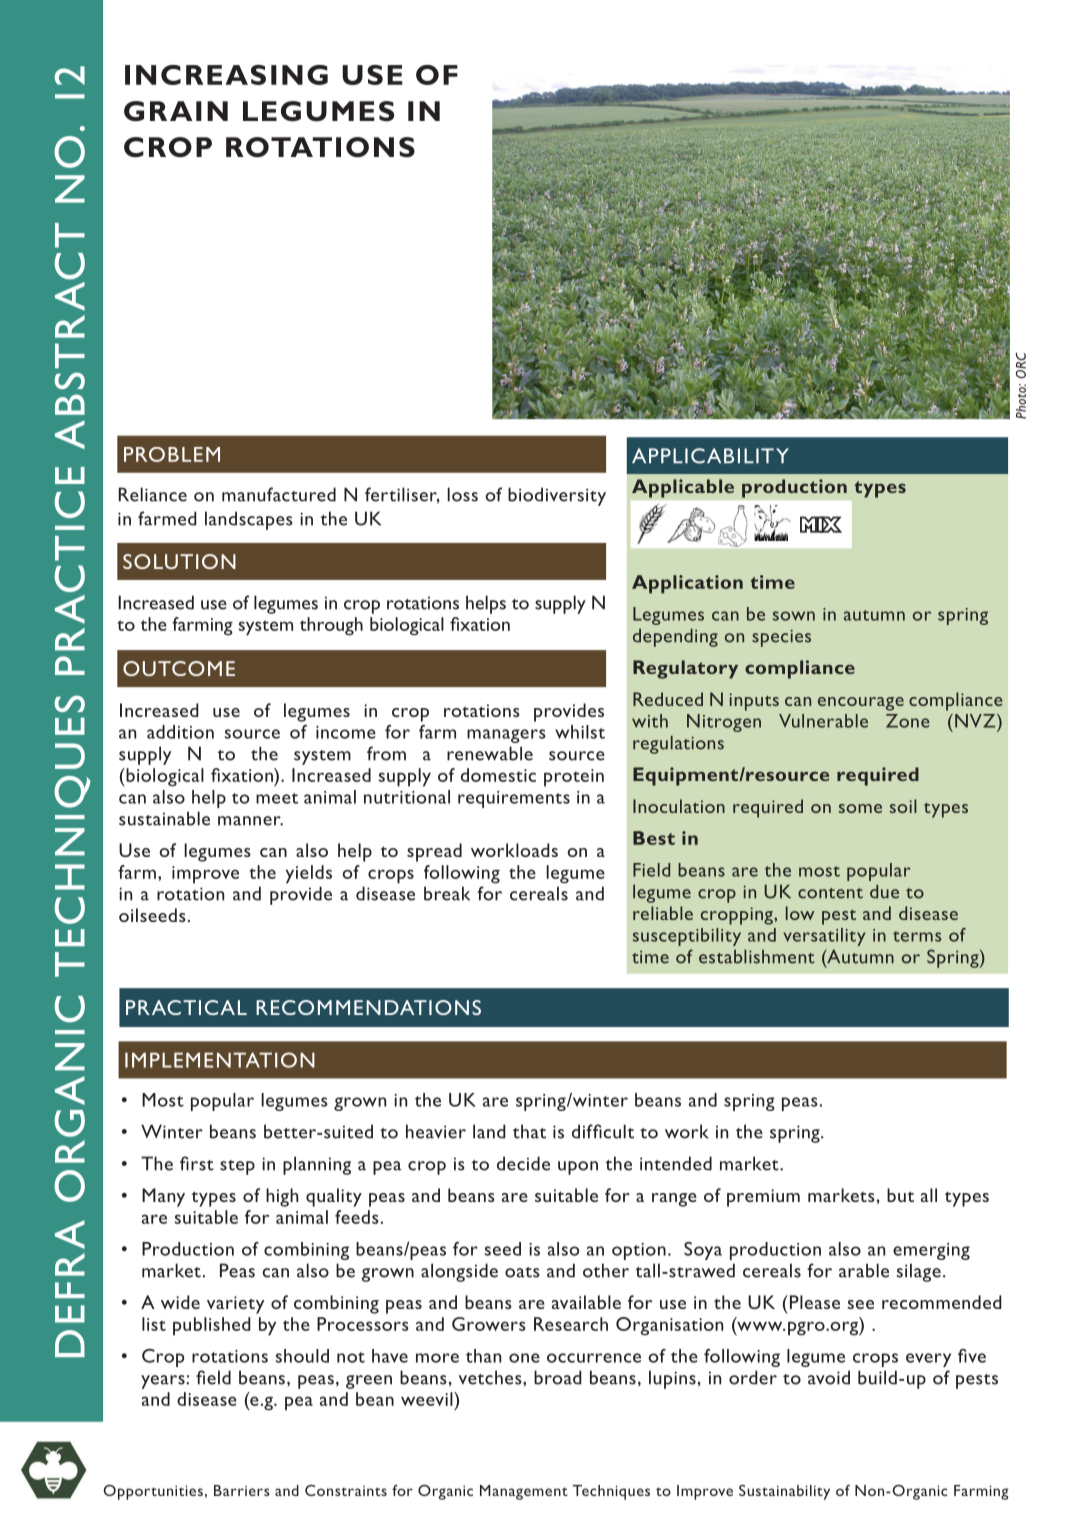 The image size is (1073, 1518). I want to click on protein, so click(574, 778).
